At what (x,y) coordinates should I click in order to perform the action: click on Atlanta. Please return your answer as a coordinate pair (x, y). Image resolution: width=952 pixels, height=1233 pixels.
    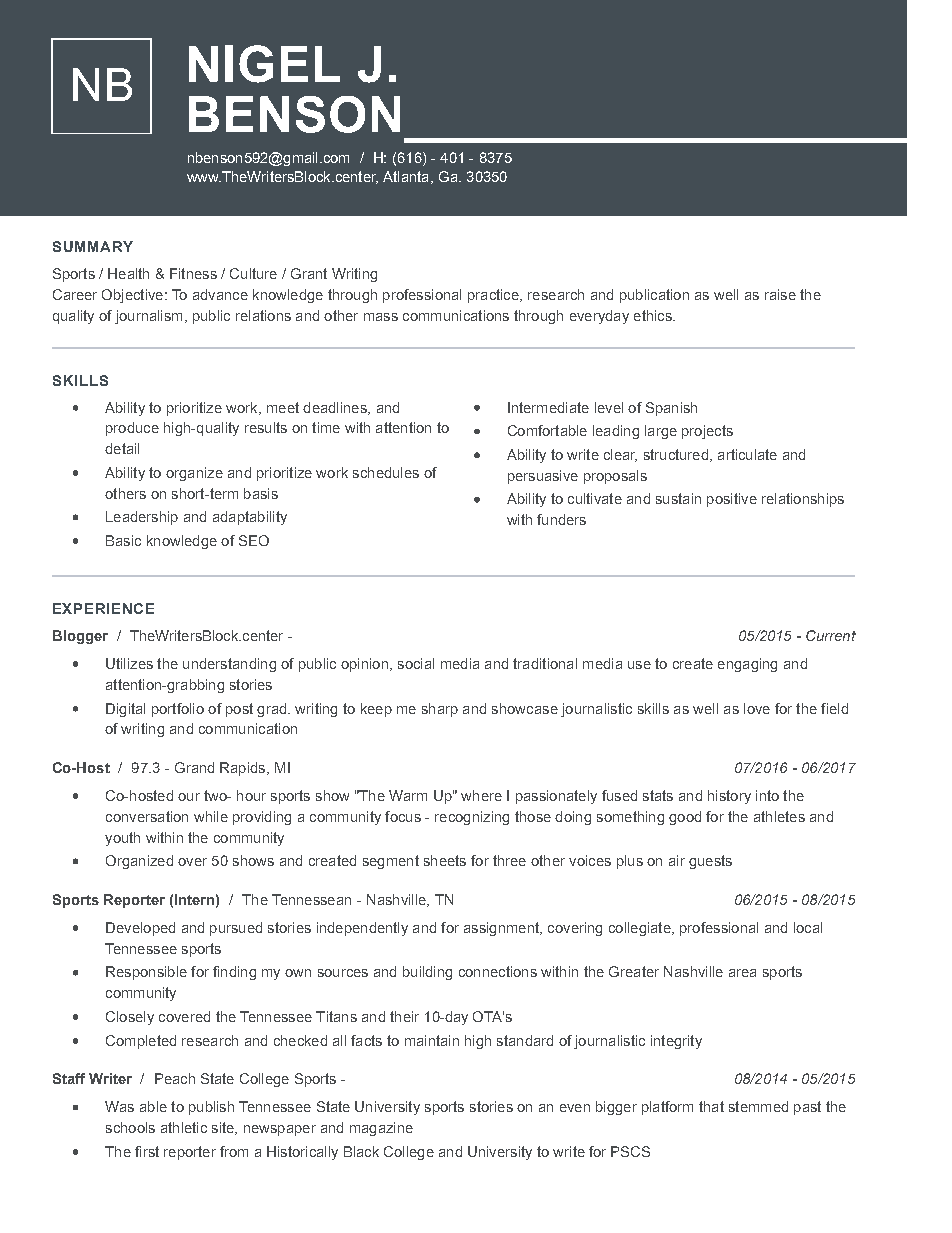
    Looking at the image, I should click on (405, 176).
